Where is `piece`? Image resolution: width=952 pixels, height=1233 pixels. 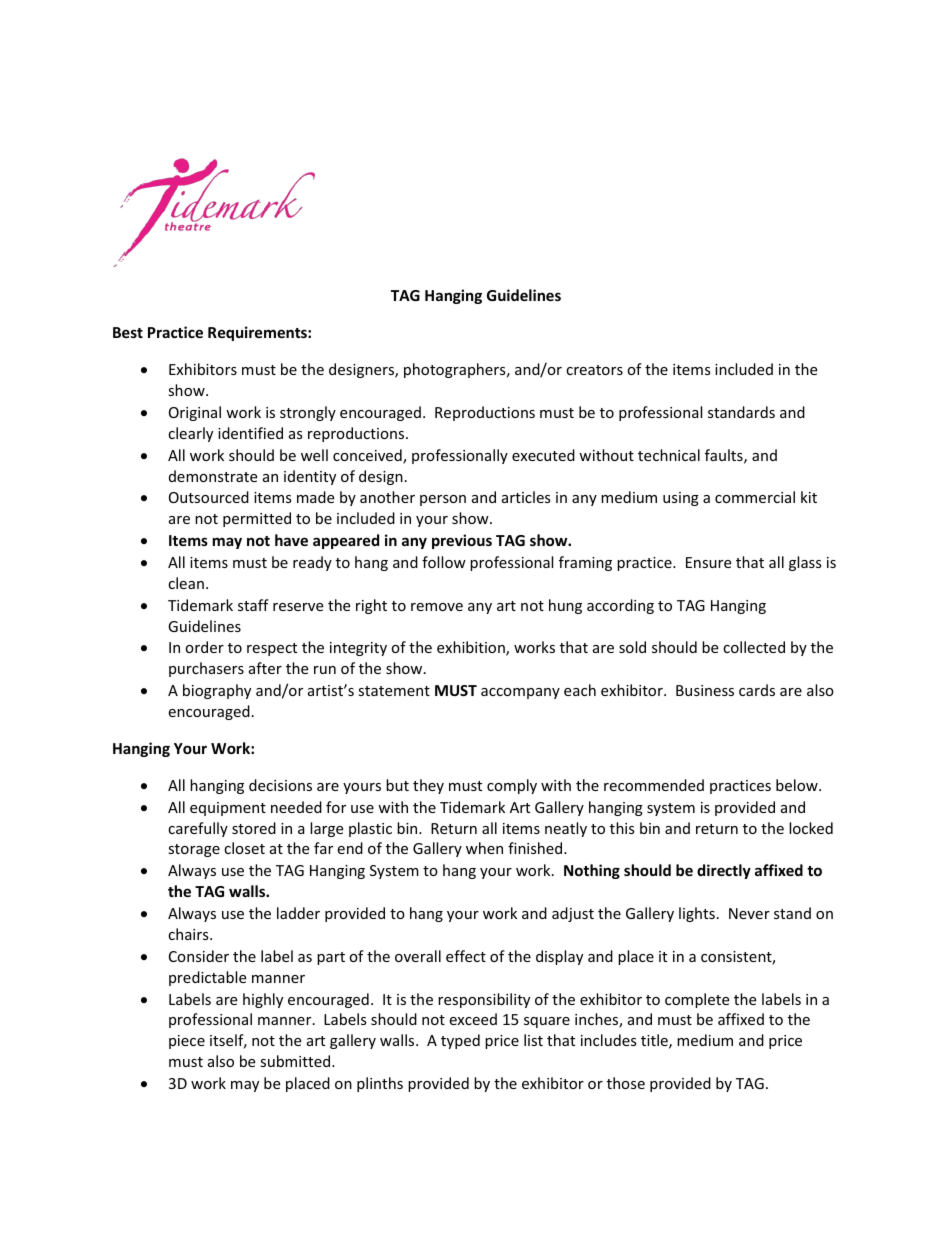 piece is located at coordinates (187, 1042).
